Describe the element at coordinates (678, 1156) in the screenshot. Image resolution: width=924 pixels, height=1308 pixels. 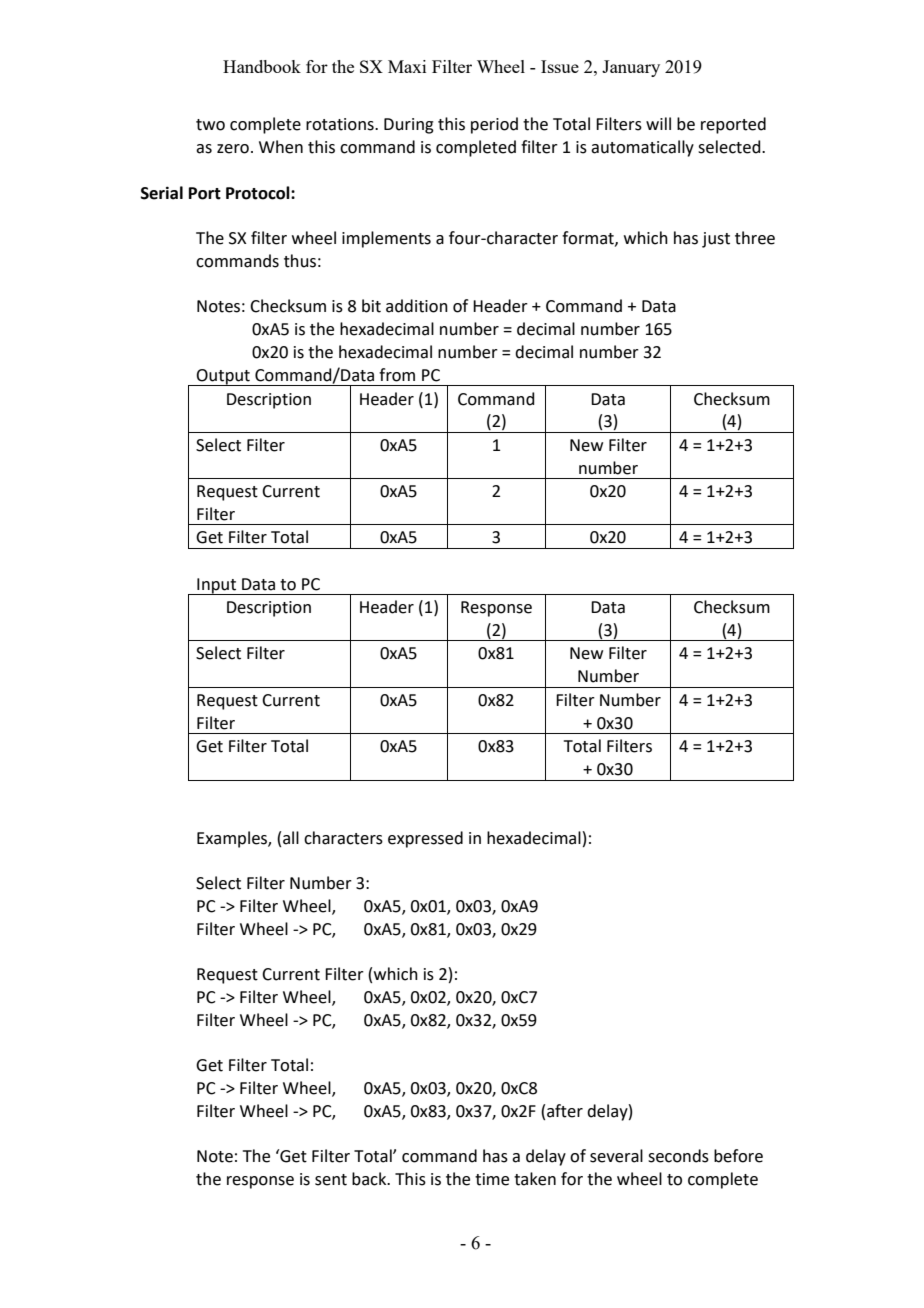
I see `seconds` at that location.
